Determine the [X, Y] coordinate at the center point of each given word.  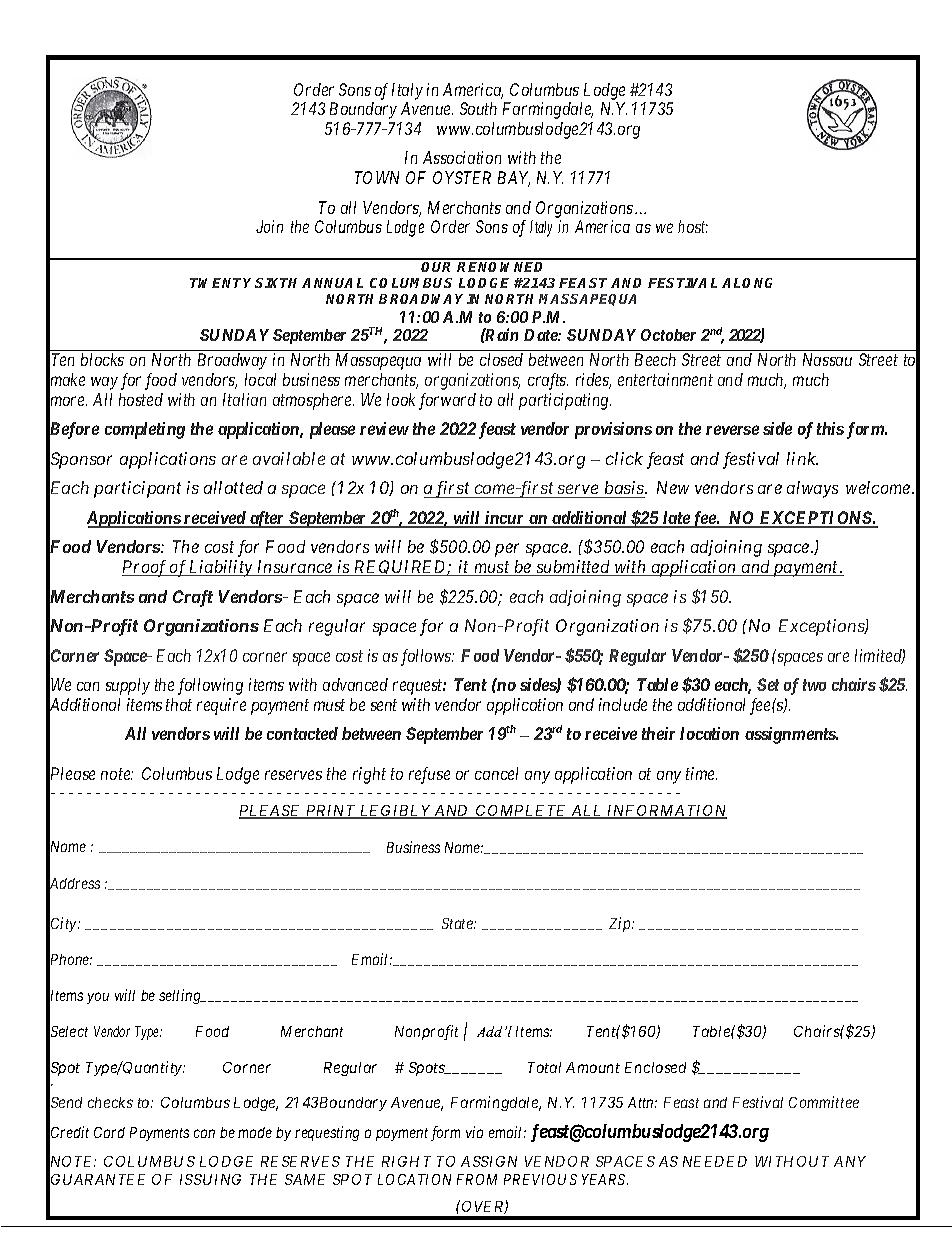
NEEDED [715, 1161]
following [210, 686]
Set [768, 684]
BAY [514, 179]
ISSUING [210, 1179]
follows [427, 657]
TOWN [377, 177]
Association [462, 157]
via [474, 1132]
